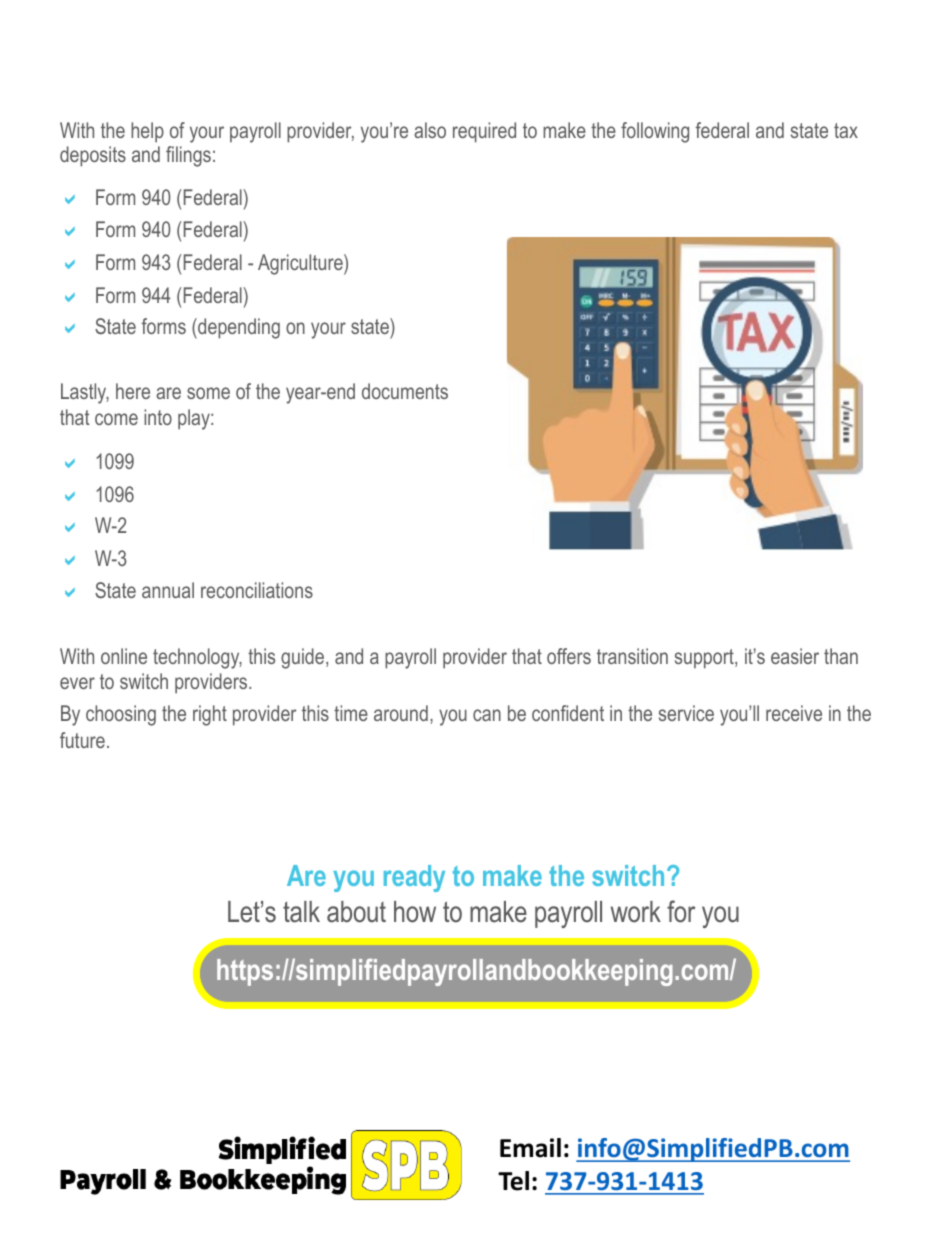 The width and height of the screenshot is (952, 1233). Describe the element at coordinates (513, 1181) in the screenshot. I see `Tel` at that location.
